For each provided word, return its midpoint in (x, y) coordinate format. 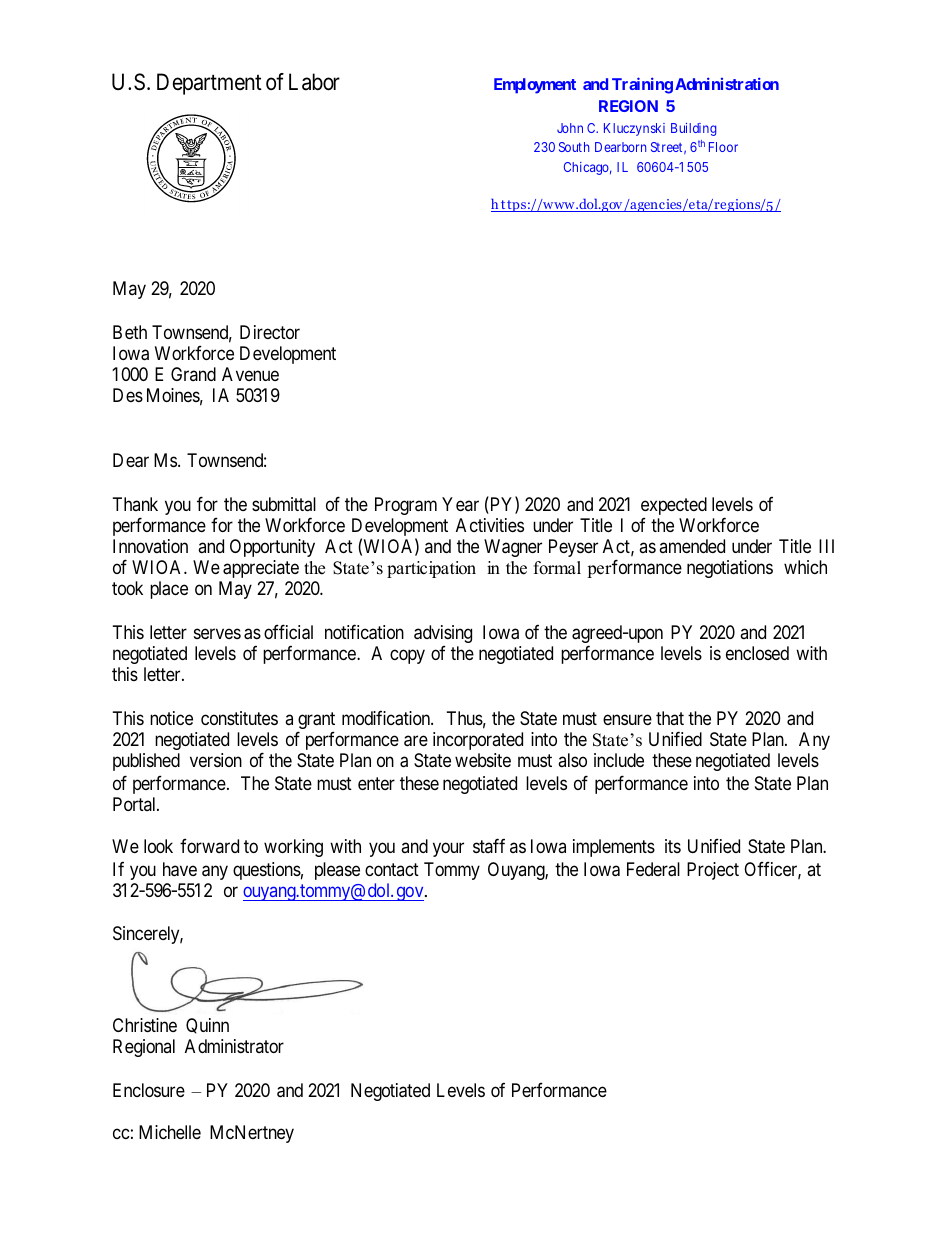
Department (209, 84)
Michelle (170, 1132)
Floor (723, 147)
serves (217, 633)
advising (443, 635)
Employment (535, 86)
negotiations (730, 569)
